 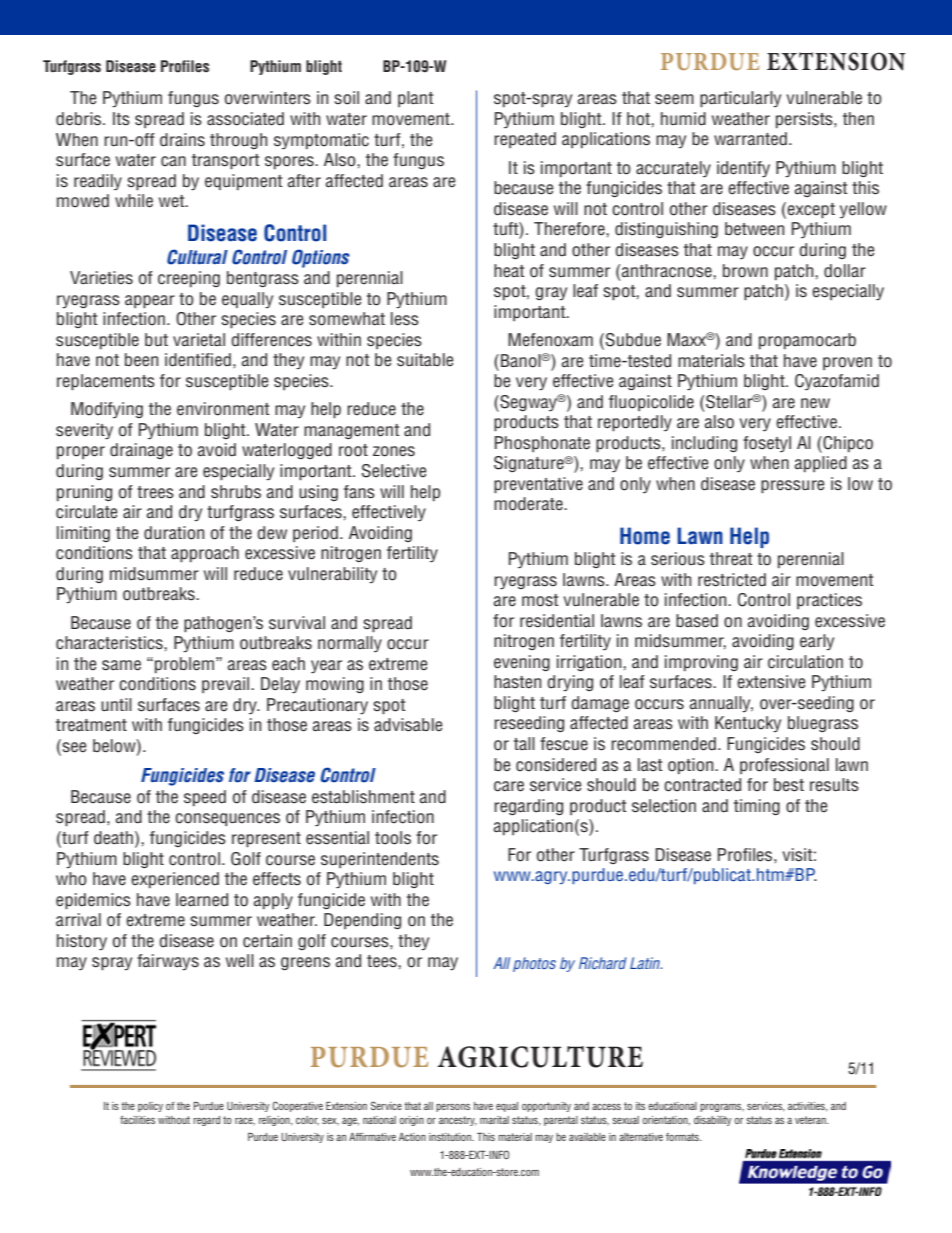 I want to click on most, so click(x=540, y=600).
